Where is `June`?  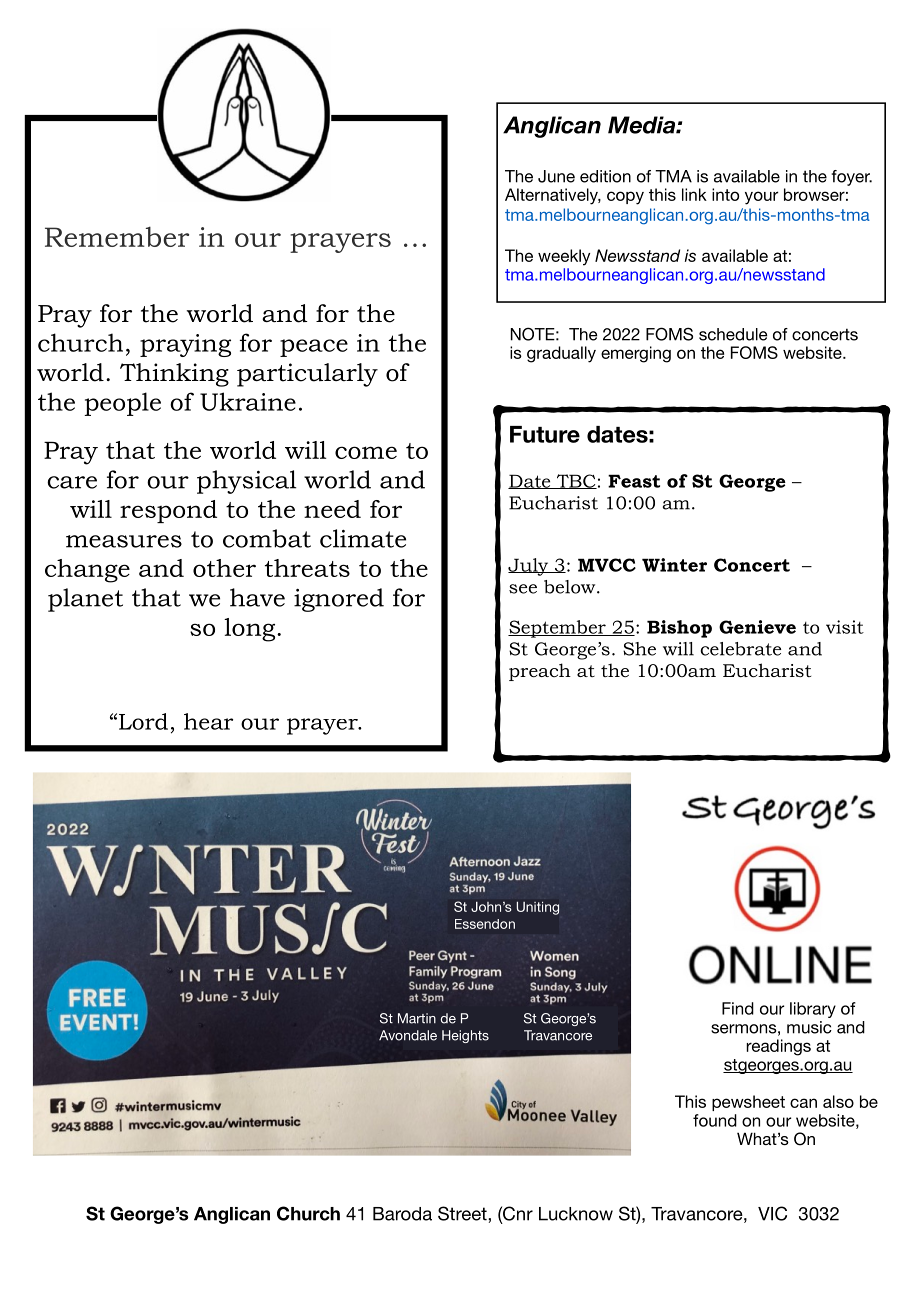
June is located at coordinates (556, 176).
